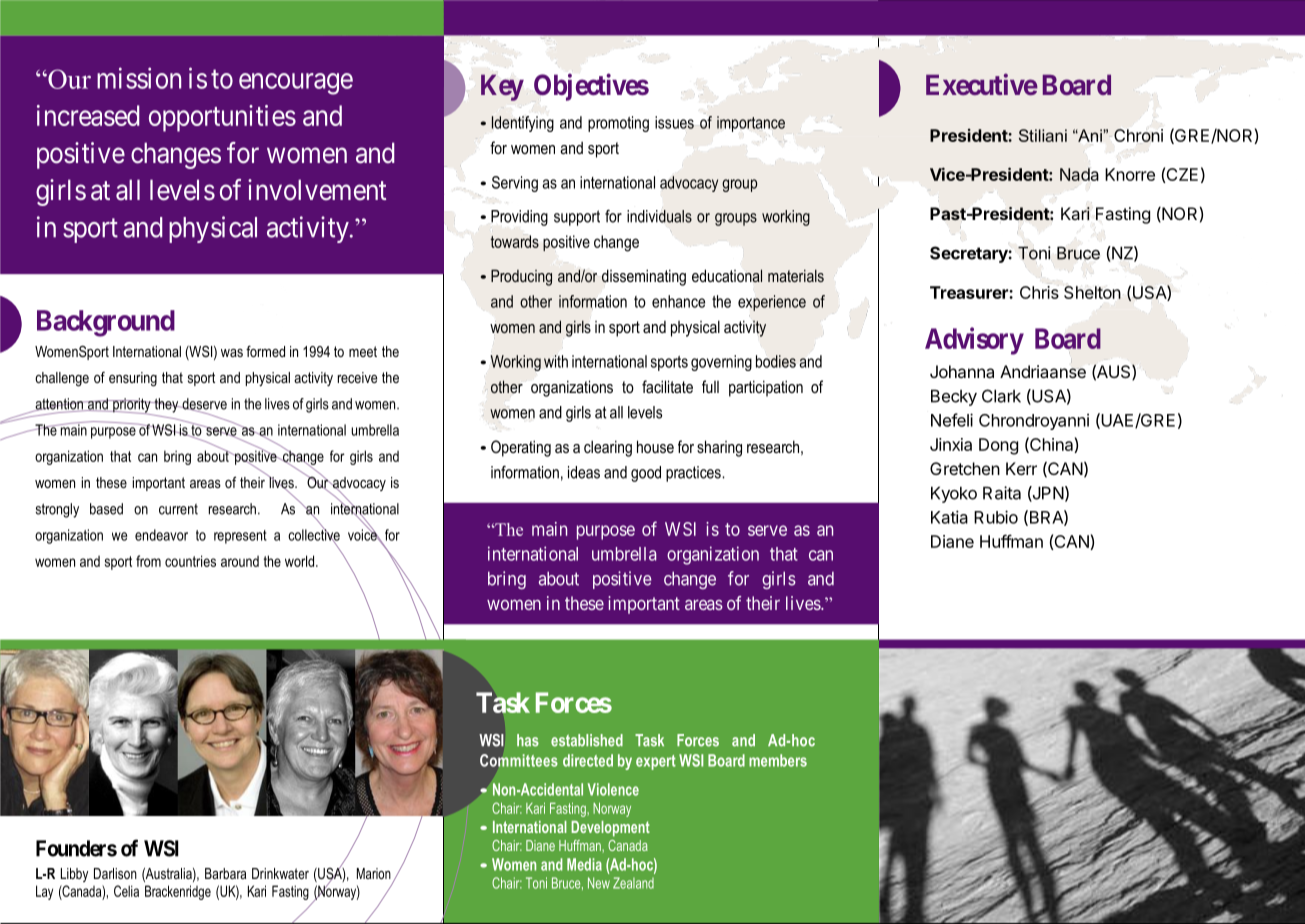 The height and width of the screenshot is (924, 1305). Describe the element at coordinates (222, 118) in the screenshot. I see `opportunities` at that location.
